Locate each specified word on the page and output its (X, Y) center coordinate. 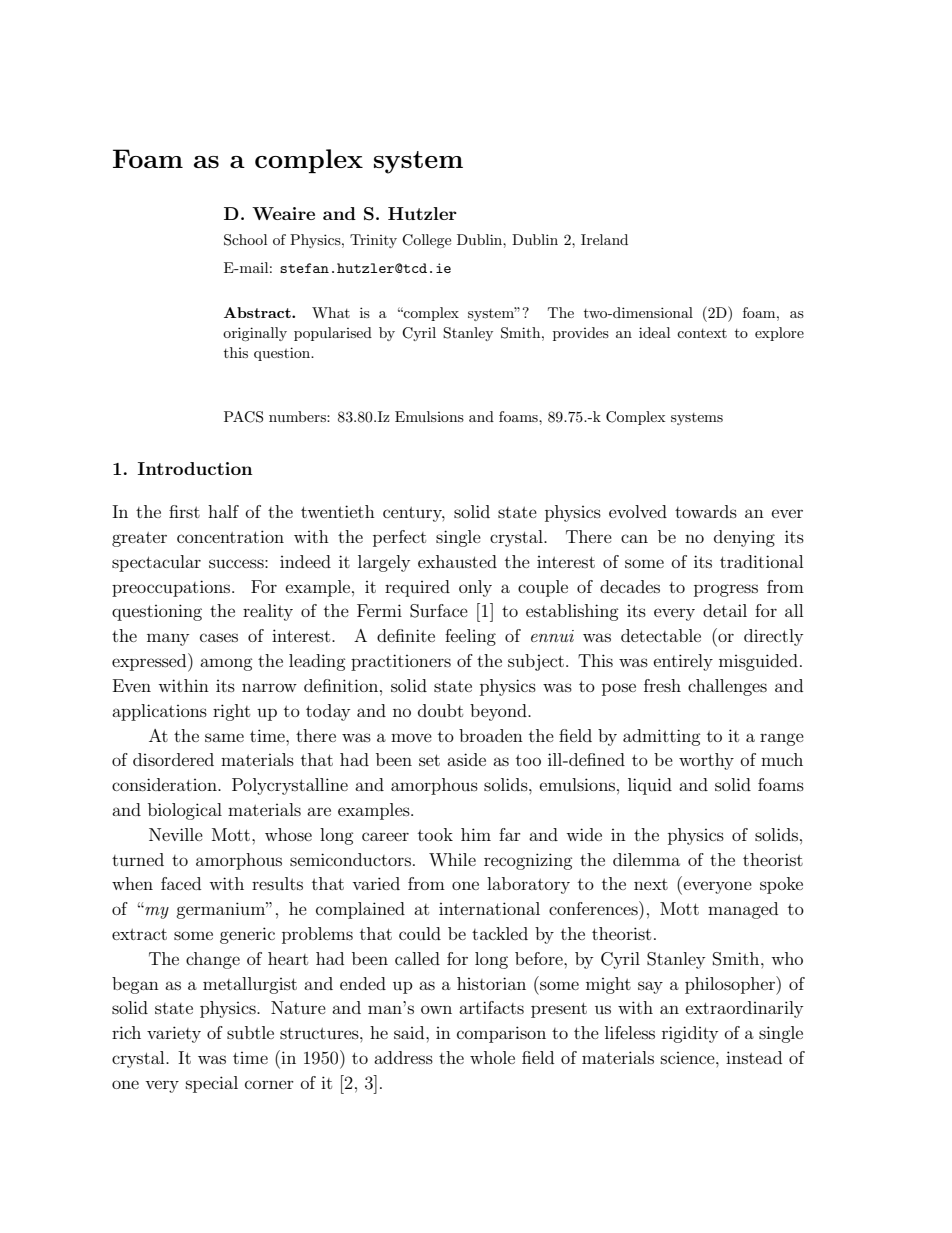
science (689, 1058)
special (212, 1084)
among (226, 664)
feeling (470, 637)
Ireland (604, 239)
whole (492, 1057)
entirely (683, 662)
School (245, 240)
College (426, 241)
